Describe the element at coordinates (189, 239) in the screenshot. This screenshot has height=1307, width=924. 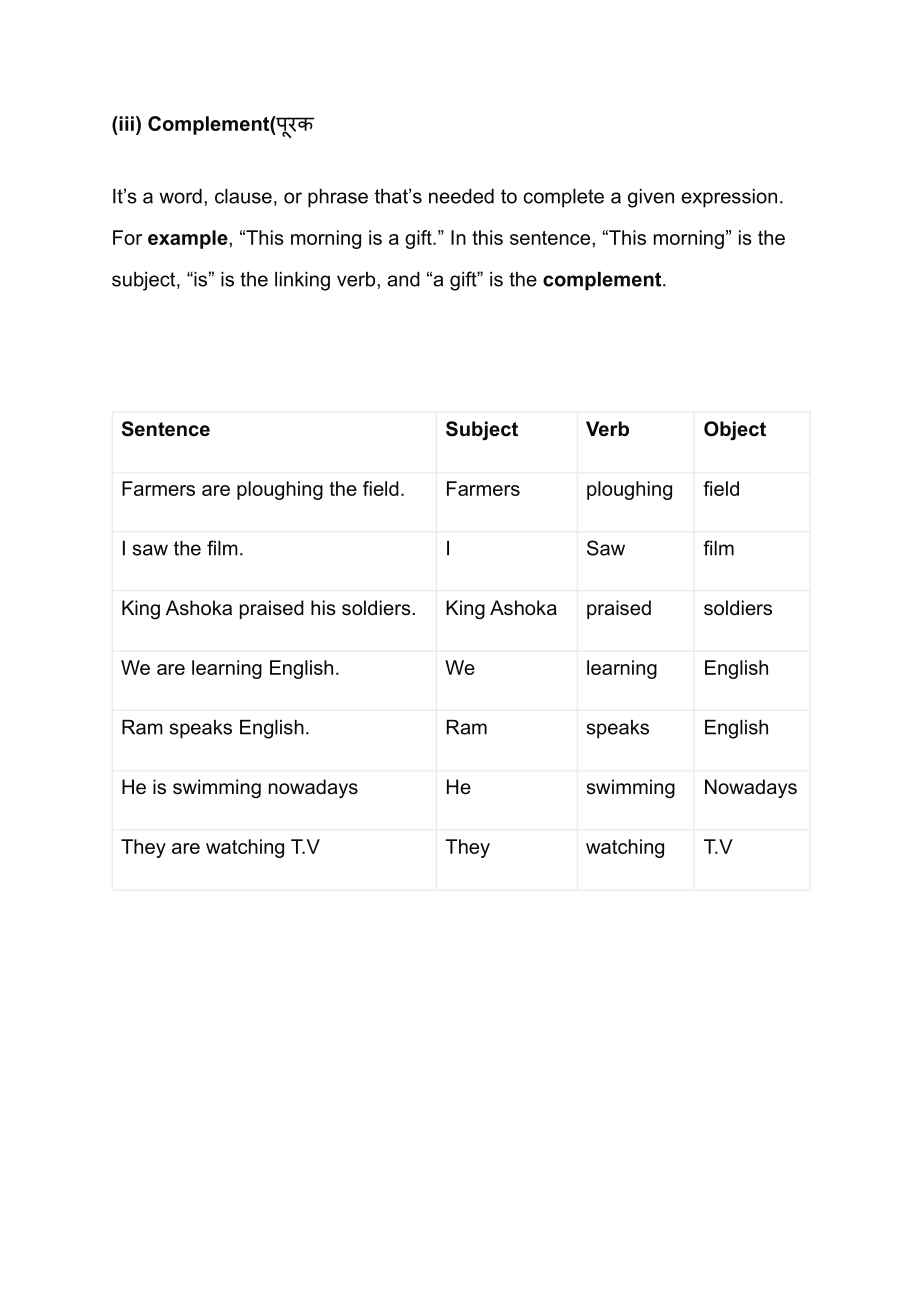
I see `example` at that location.
